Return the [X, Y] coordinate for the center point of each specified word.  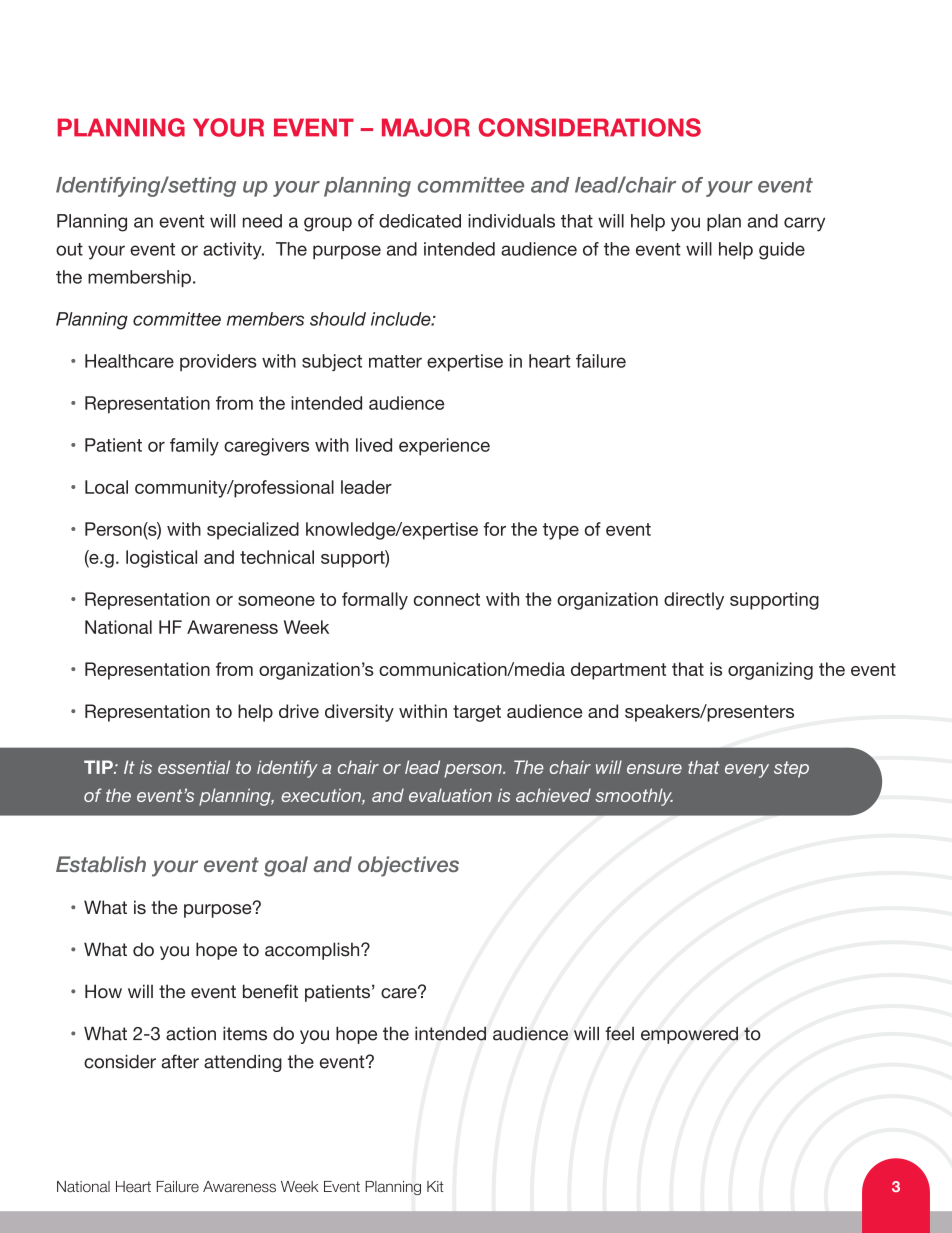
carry [804, 224]
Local [106, 487]
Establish [101, 864]
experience [444, 447]
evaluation [450, 795]
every [747, 771]
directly [694, 601]
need [262, 221]
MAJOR [426, 127]
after [180, 1061]
